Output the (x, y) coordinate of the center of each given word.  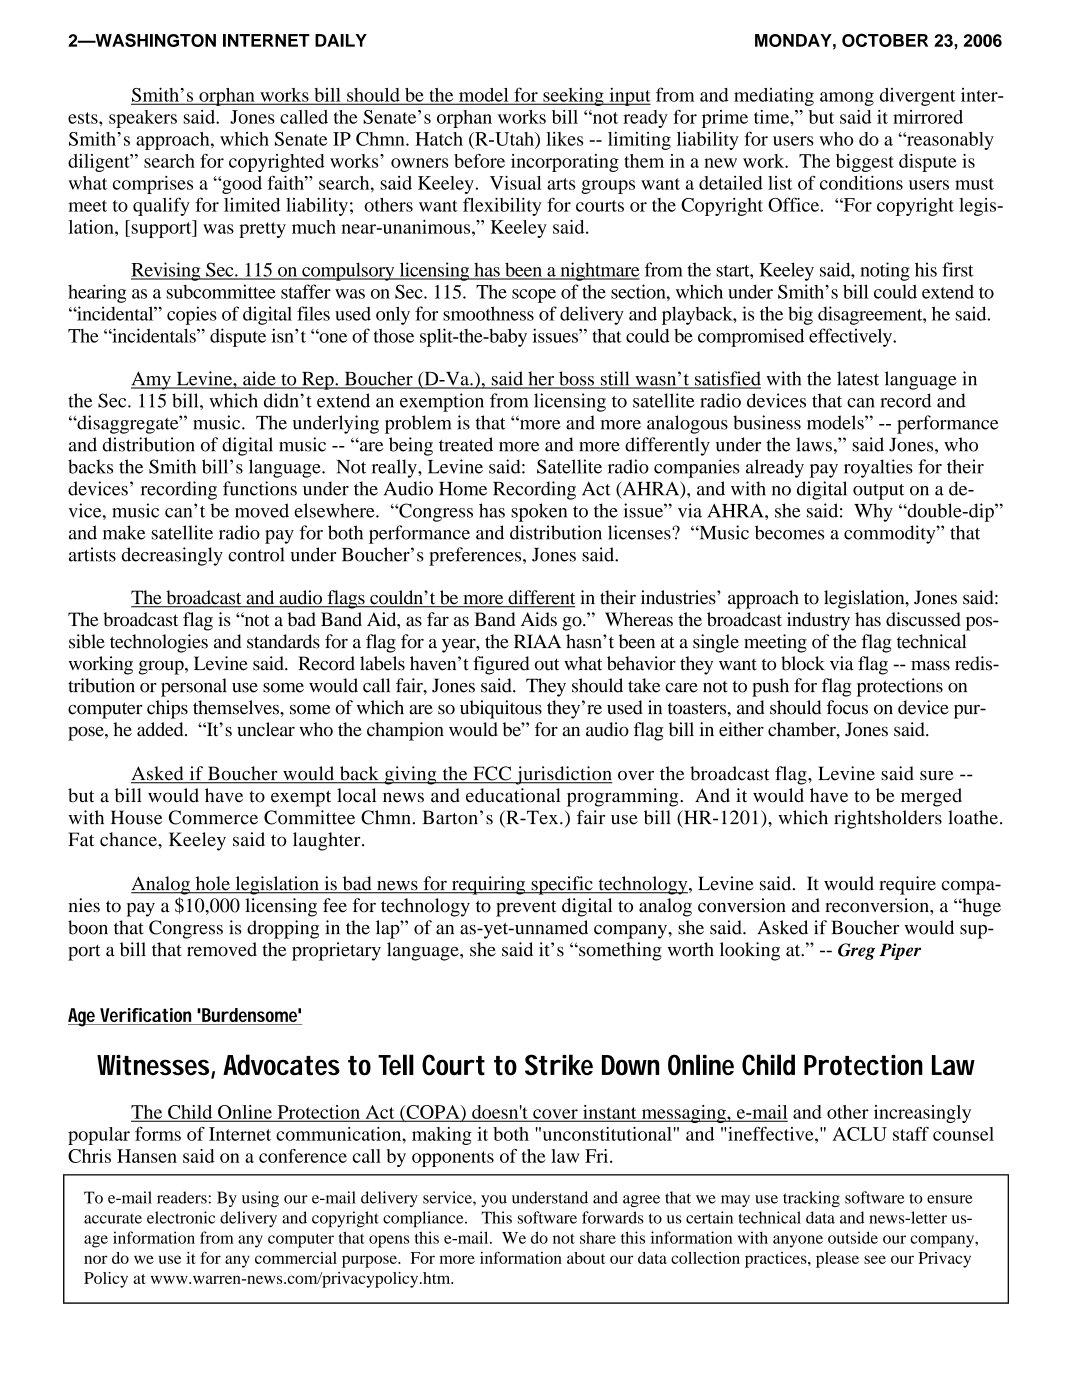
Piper (900, 951)
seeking (573, 97)
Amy (152, 380)
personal (194, 687)
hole (212, 884)
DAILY (341, 40)
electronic (181, 1217)
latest (858, 378)
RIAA (537, 641)
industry (818, 621)
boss (576, 379)
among (847, 99)
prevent (526, 908)
